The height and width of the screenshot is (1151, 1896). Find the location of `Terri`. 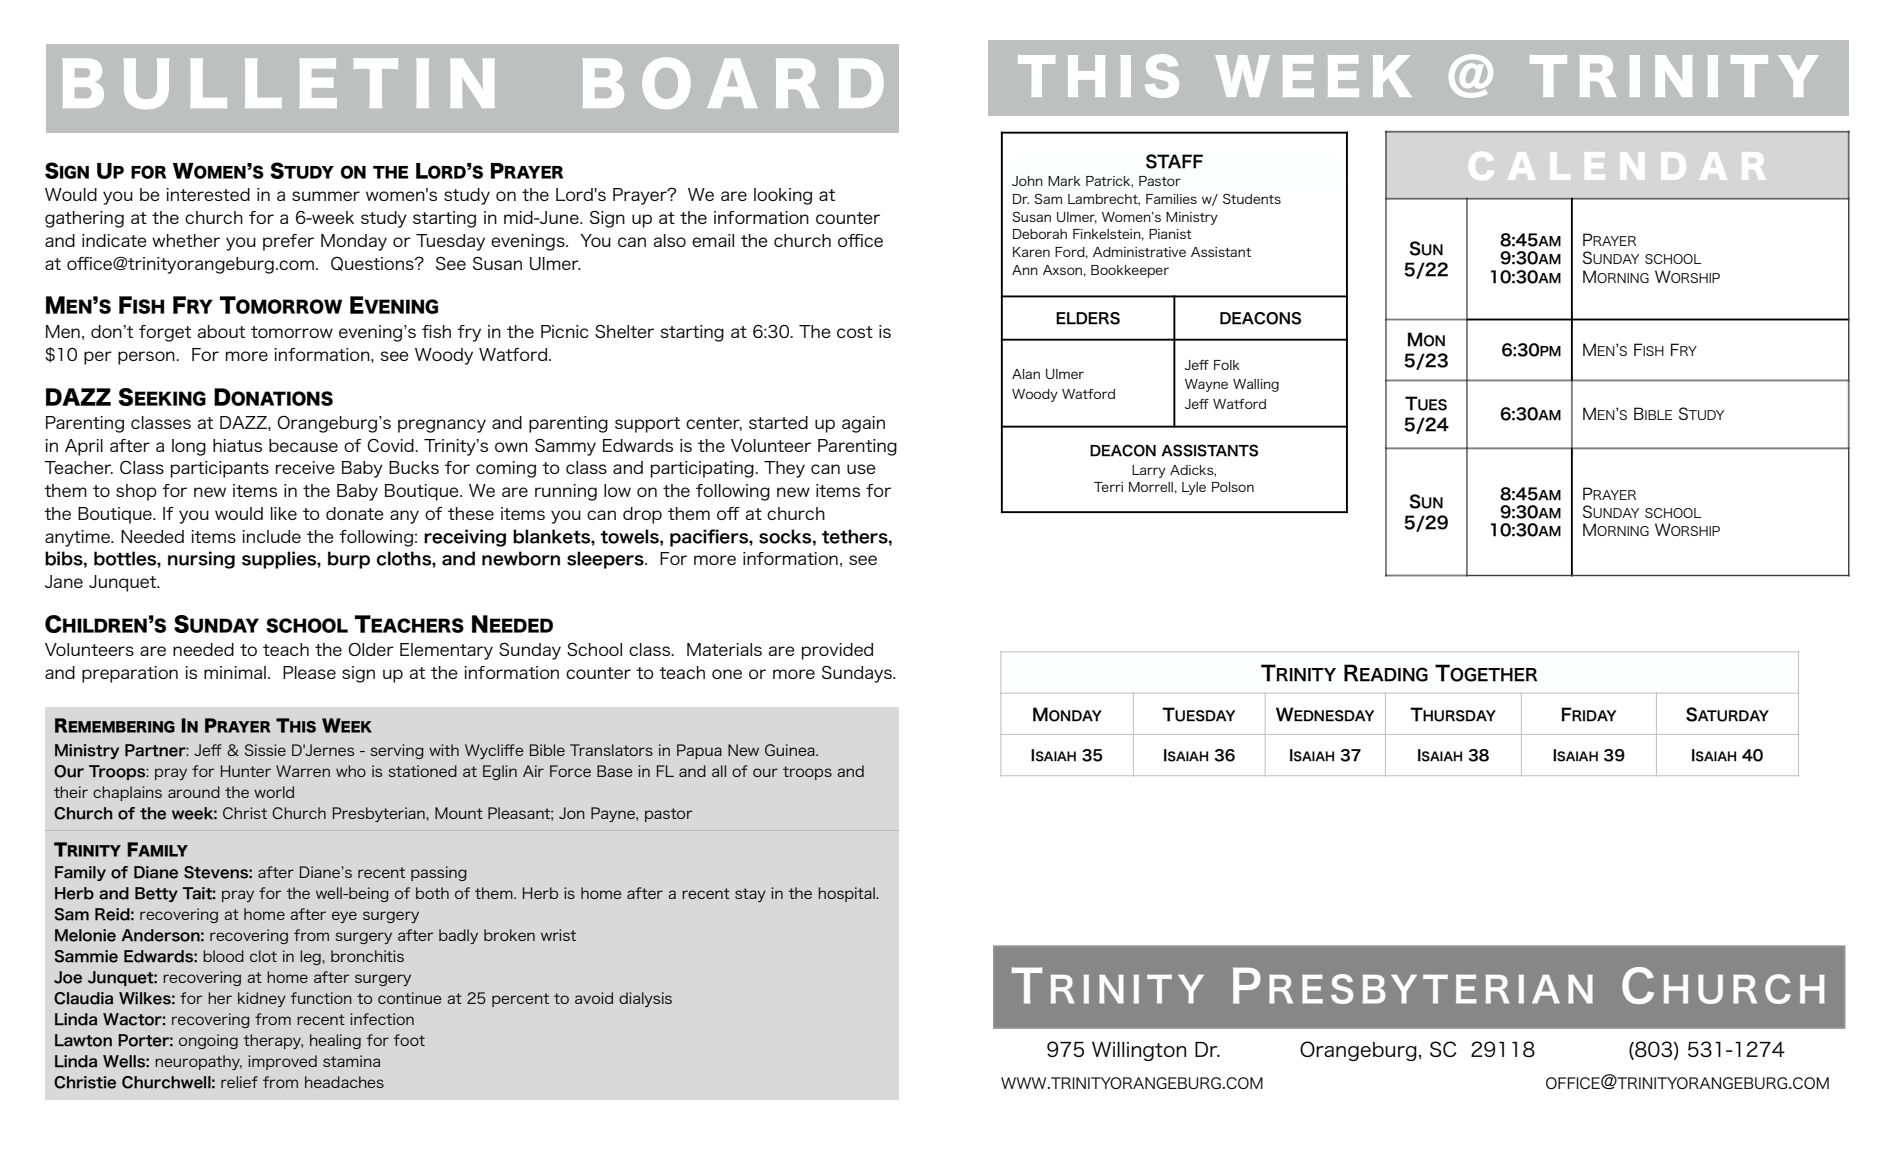

Terri is located at coordinates (1108, 487).
